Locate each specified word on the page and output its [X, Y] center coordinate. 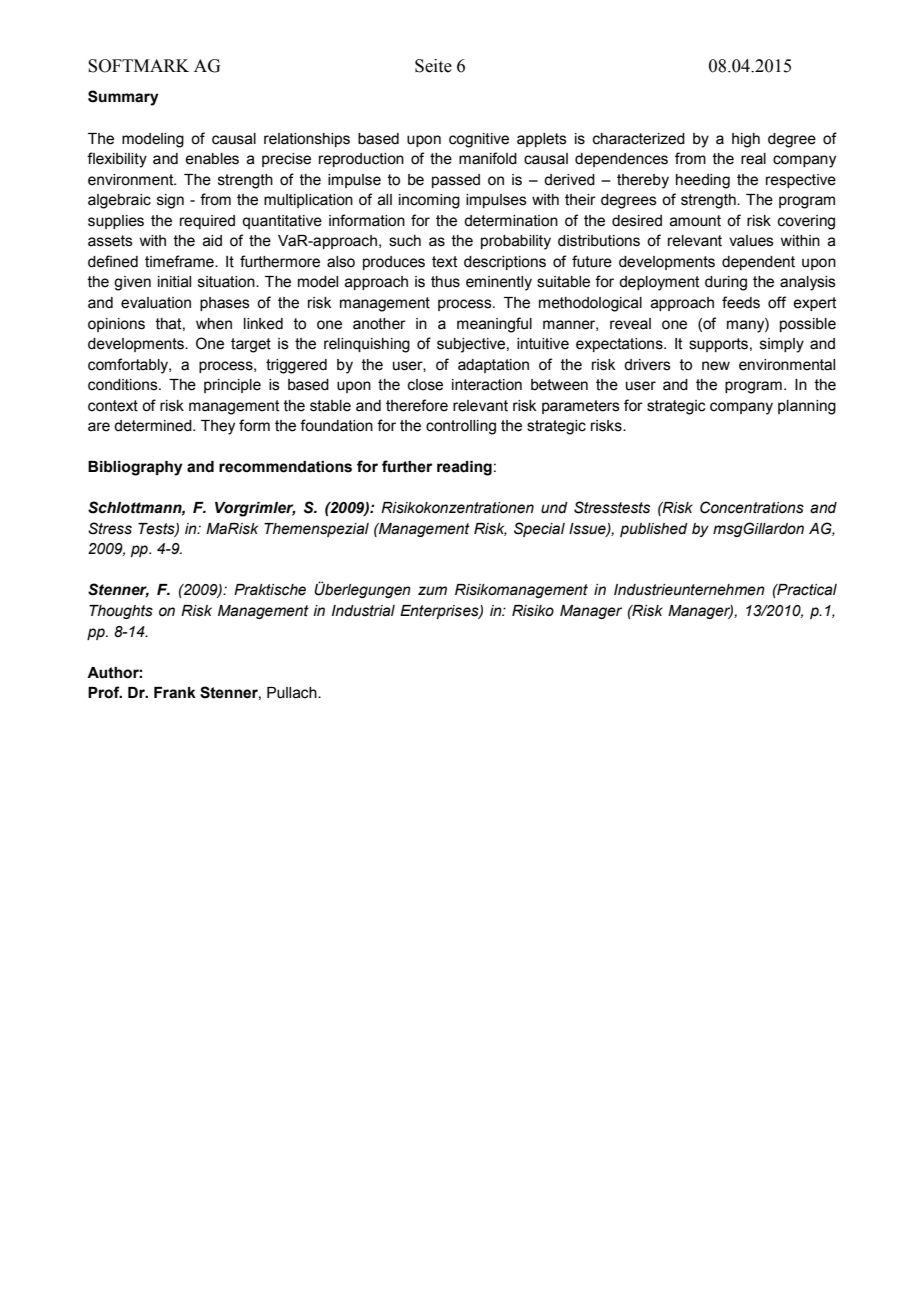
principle [232, 386]
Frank [175, 693]
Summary [123, 98]
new [716, 366]
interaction [487, 385]
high [746, 140]
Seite [433, 66]
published [654, 530]
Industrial [363, 611]
